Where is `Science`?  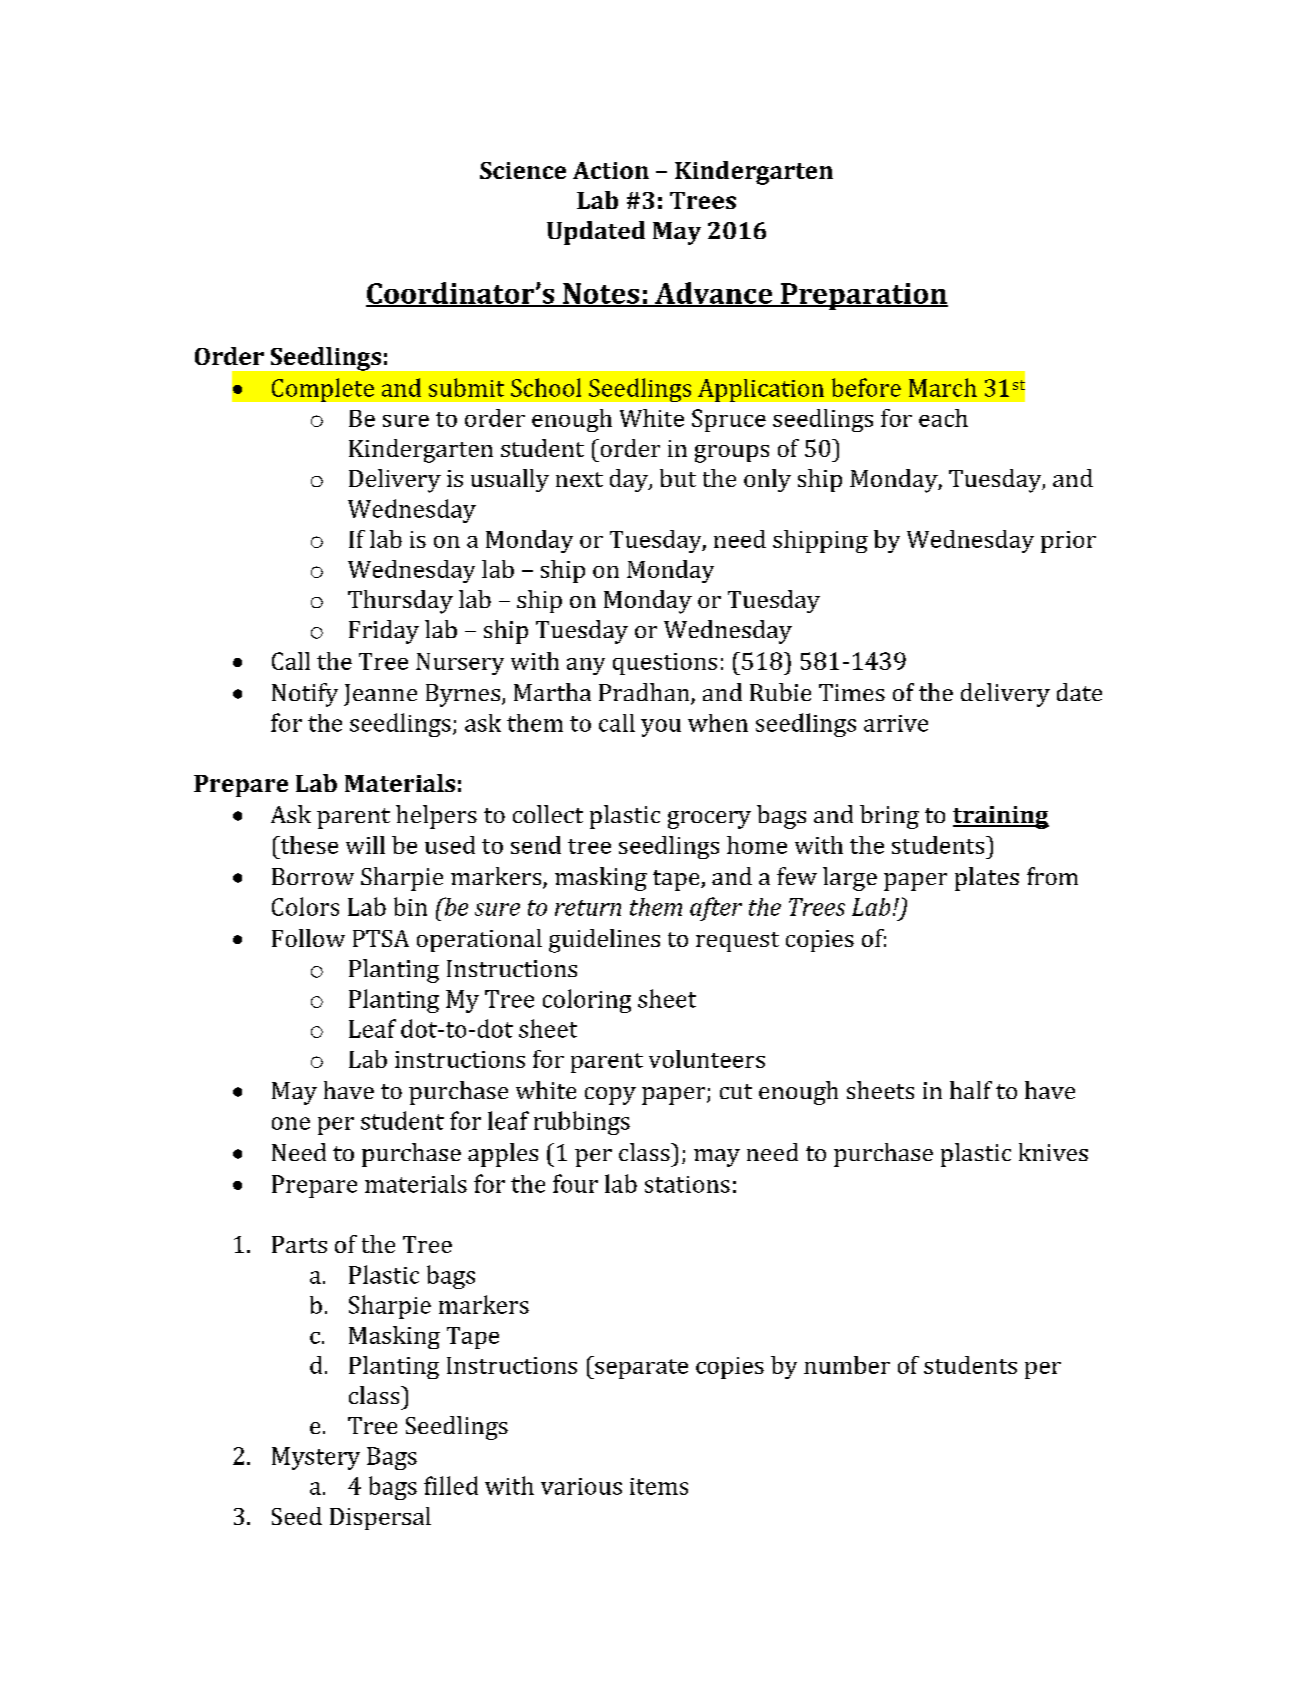
Science is located at coordinates (523, 170).
